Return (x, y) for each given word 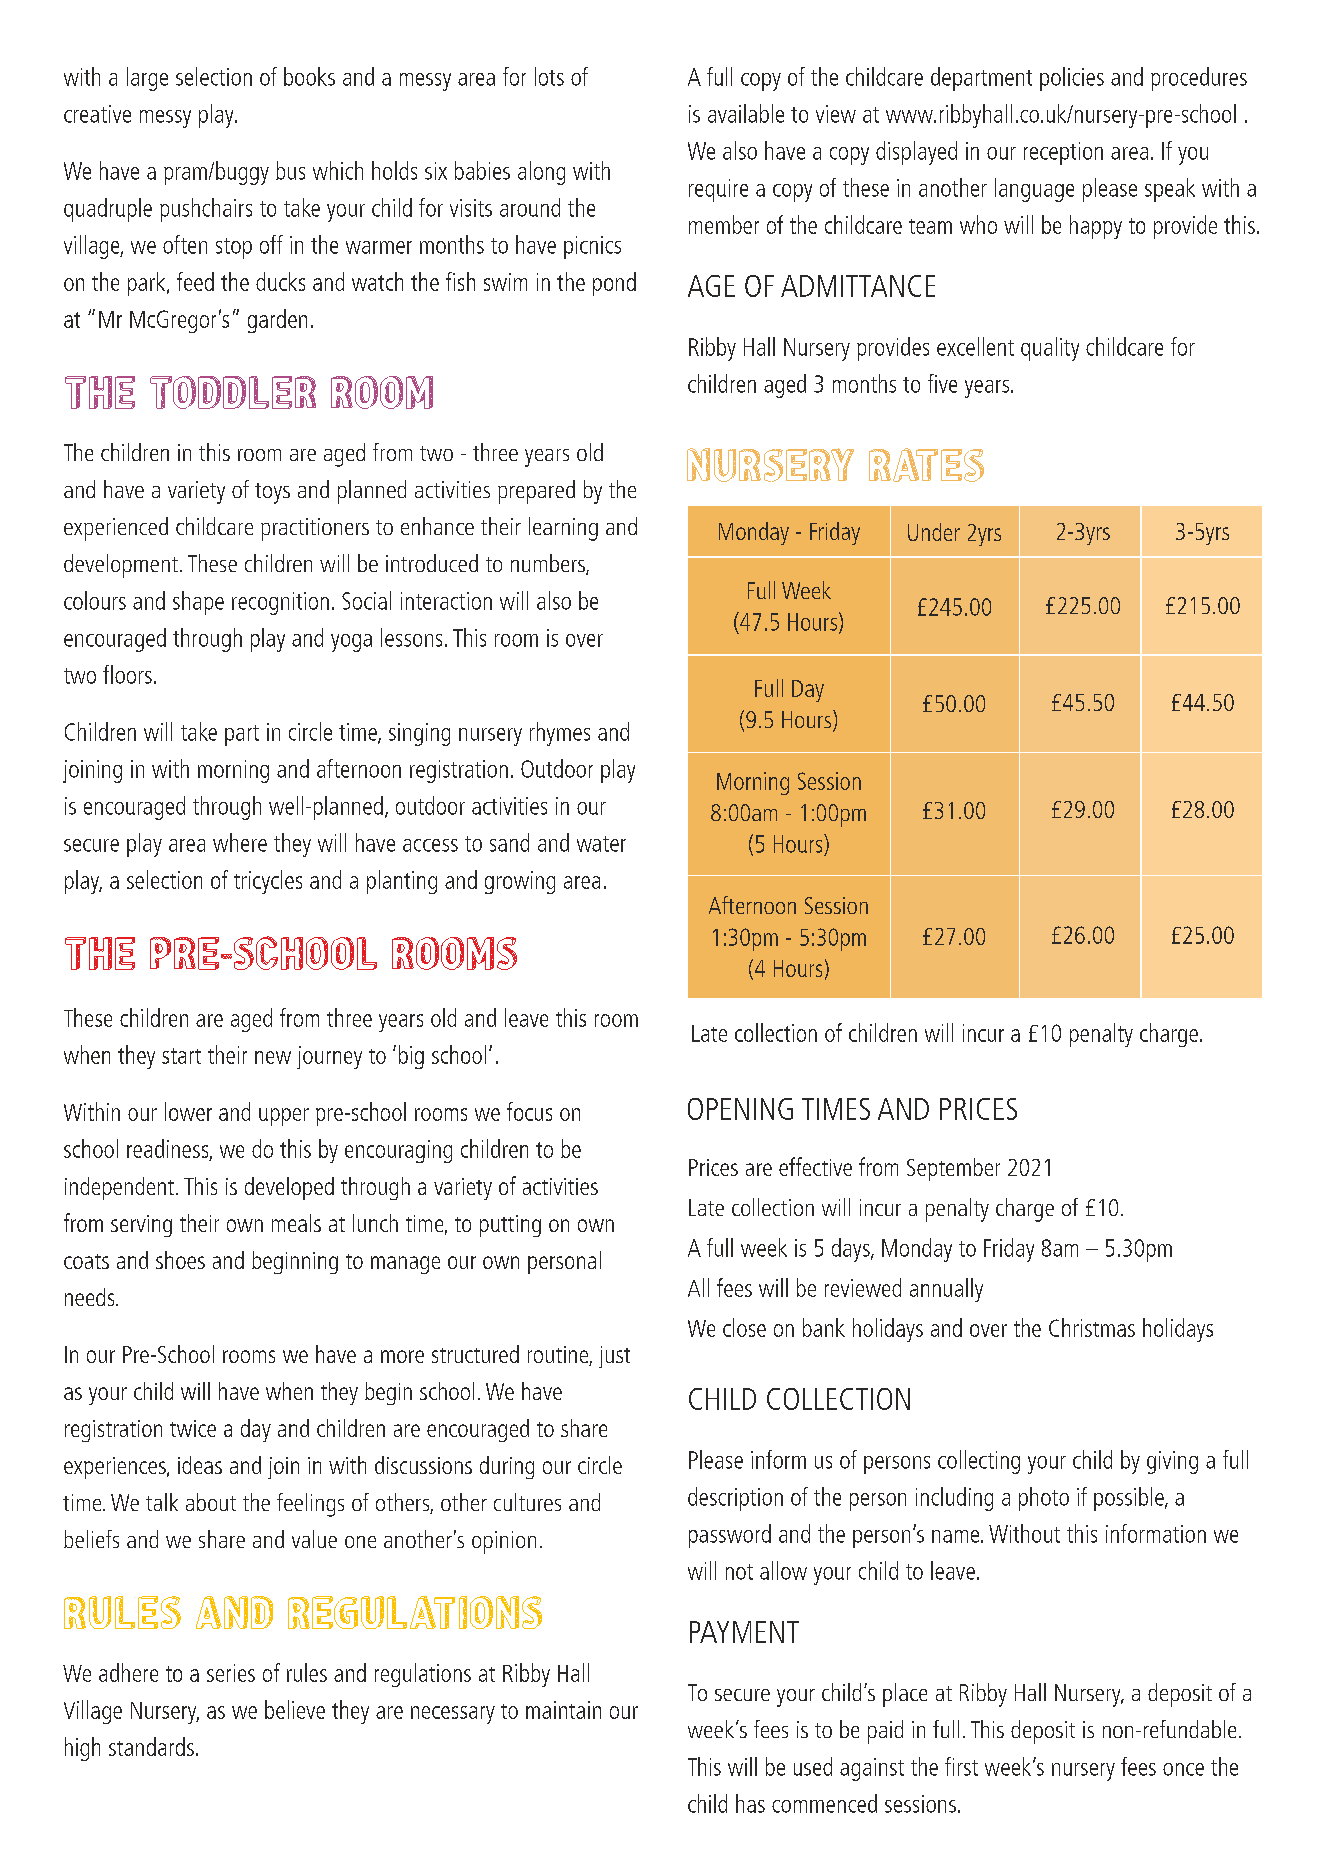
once (1183, 1769)
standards (151, 1746)
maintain (563, 1710)
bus (290, 170)
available (746, 113)
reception (1063, 153)
